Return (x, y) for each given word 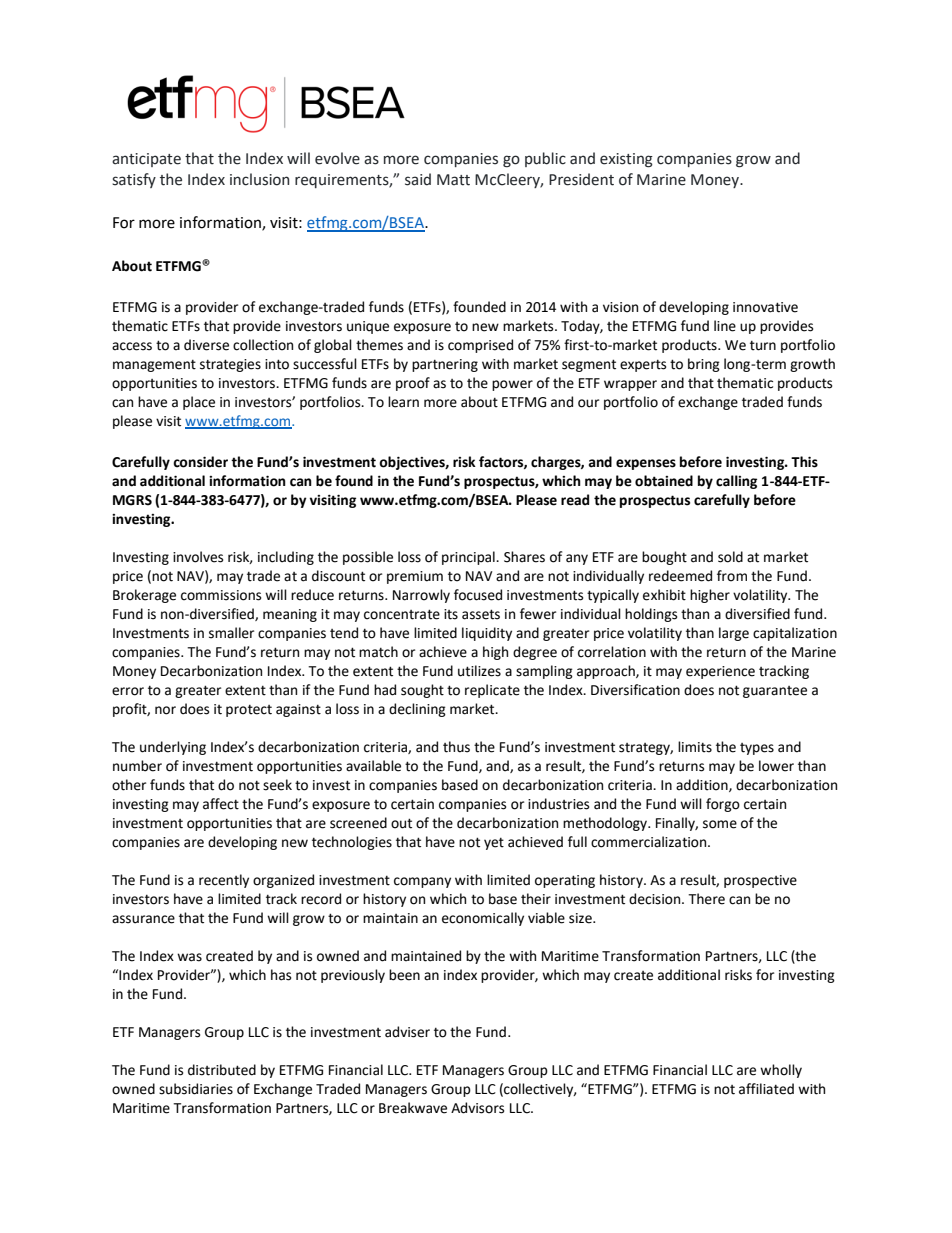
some (720, 824)
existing (626, 160)
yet (494, 844)
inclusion (259, 179)
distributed (222, 1070)
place (199, 403)
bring (704, 365)
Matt (453, 180)
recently (224, 881)
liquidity (487, 634)
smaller (231, 633)
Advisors (477, 1108)
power (512, 385)
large (734, 634)
